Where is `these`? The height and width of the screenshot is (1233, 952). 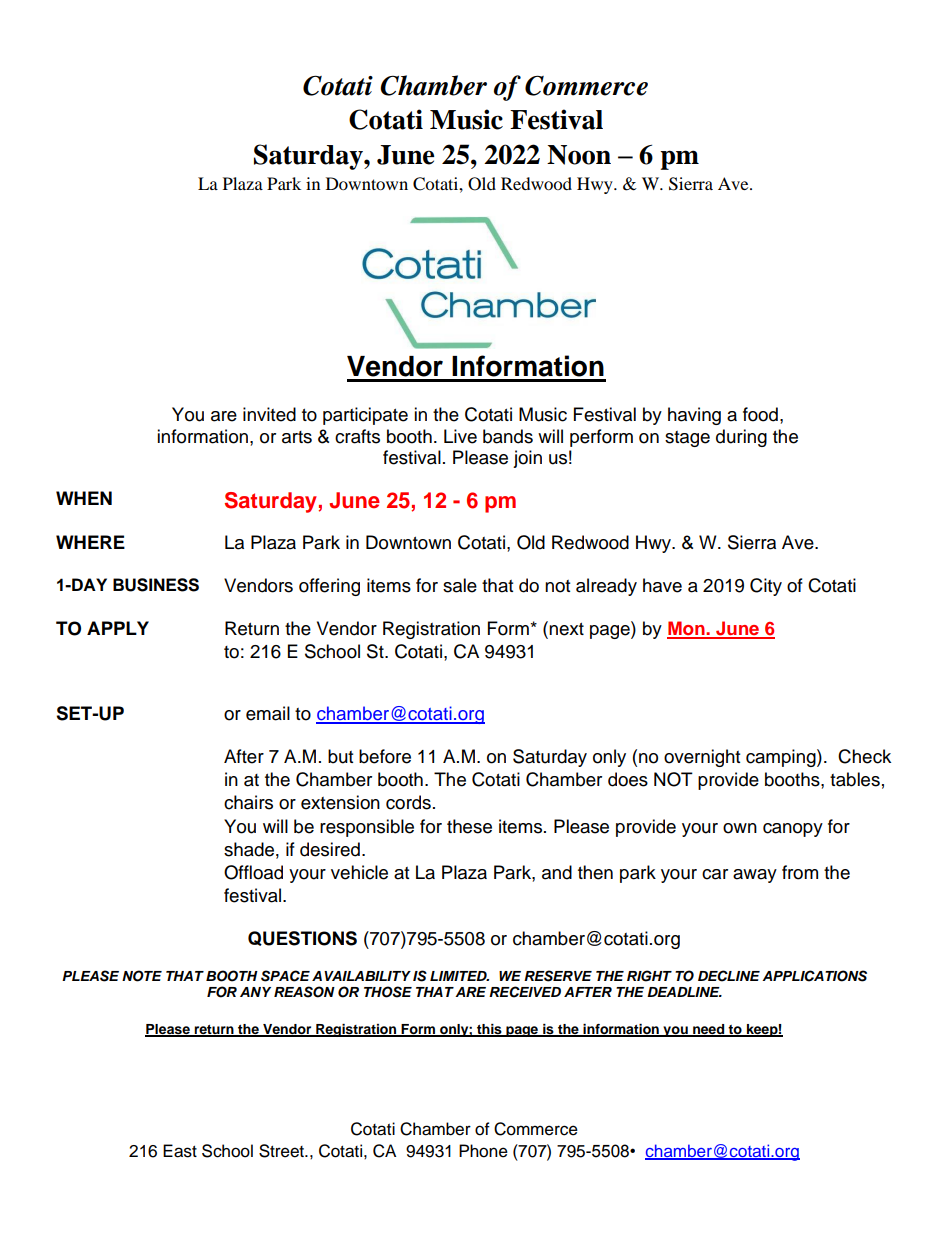 these is located at coordinates (469, 826).
